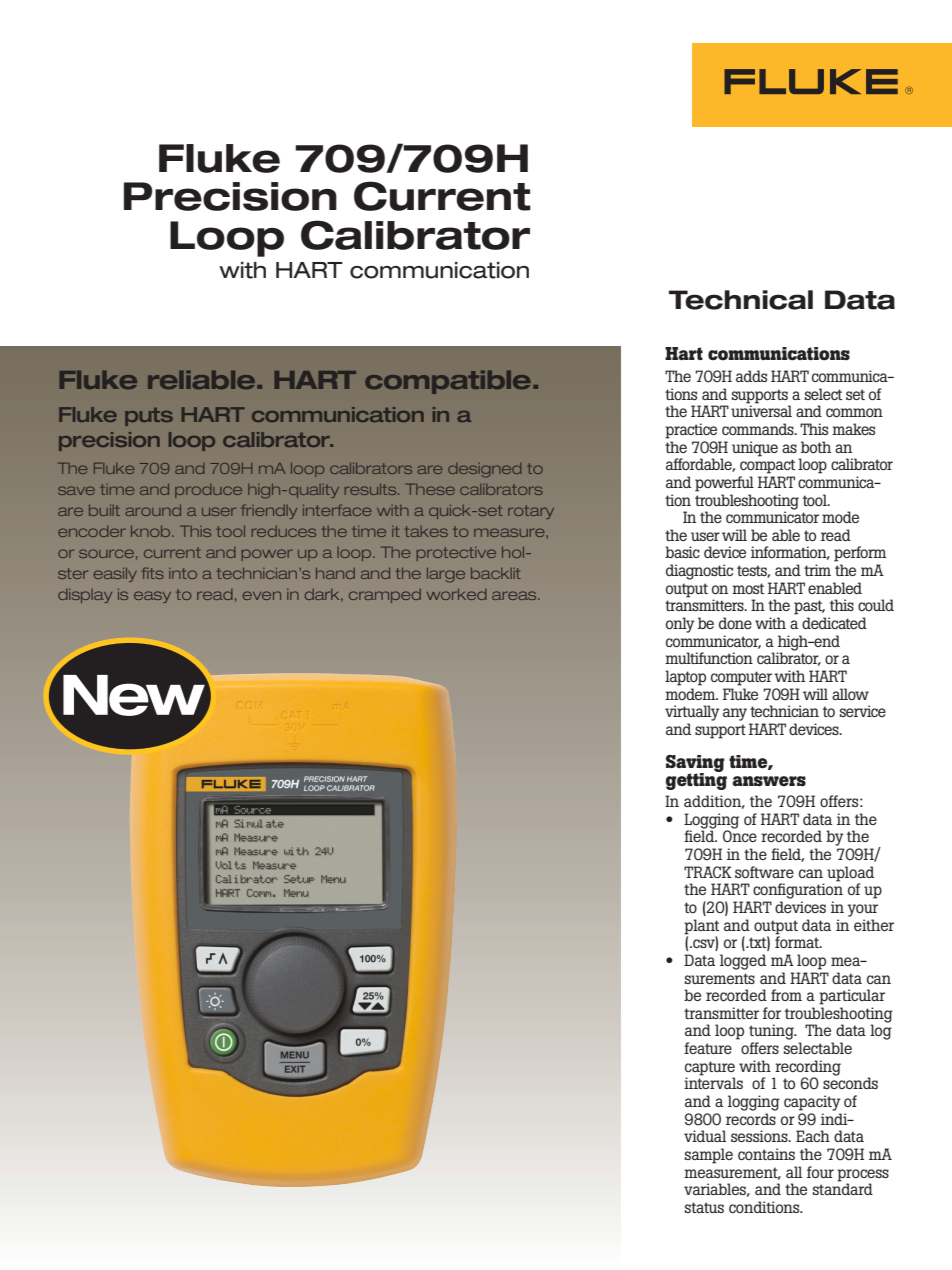  Describe the element at coordinates (741, 300) in the screenshot. I see `Technical` at that location.
